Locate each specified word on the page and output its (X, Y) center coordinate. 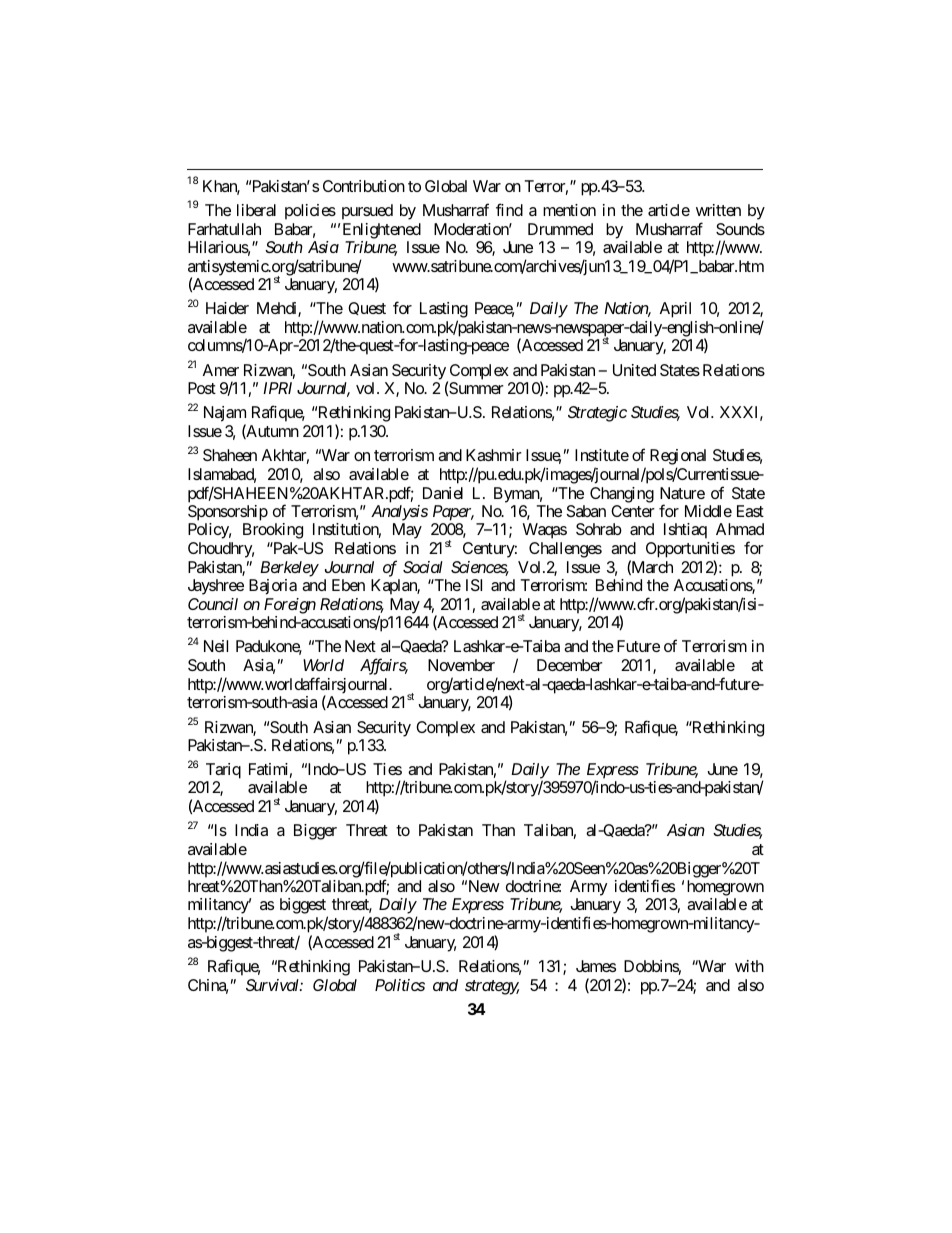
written (718, 210)
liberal (256, 210)
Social (423, 567)
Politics (400, 985)
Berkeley (289, 569)
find (509, 209)
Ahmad (740, 529)
